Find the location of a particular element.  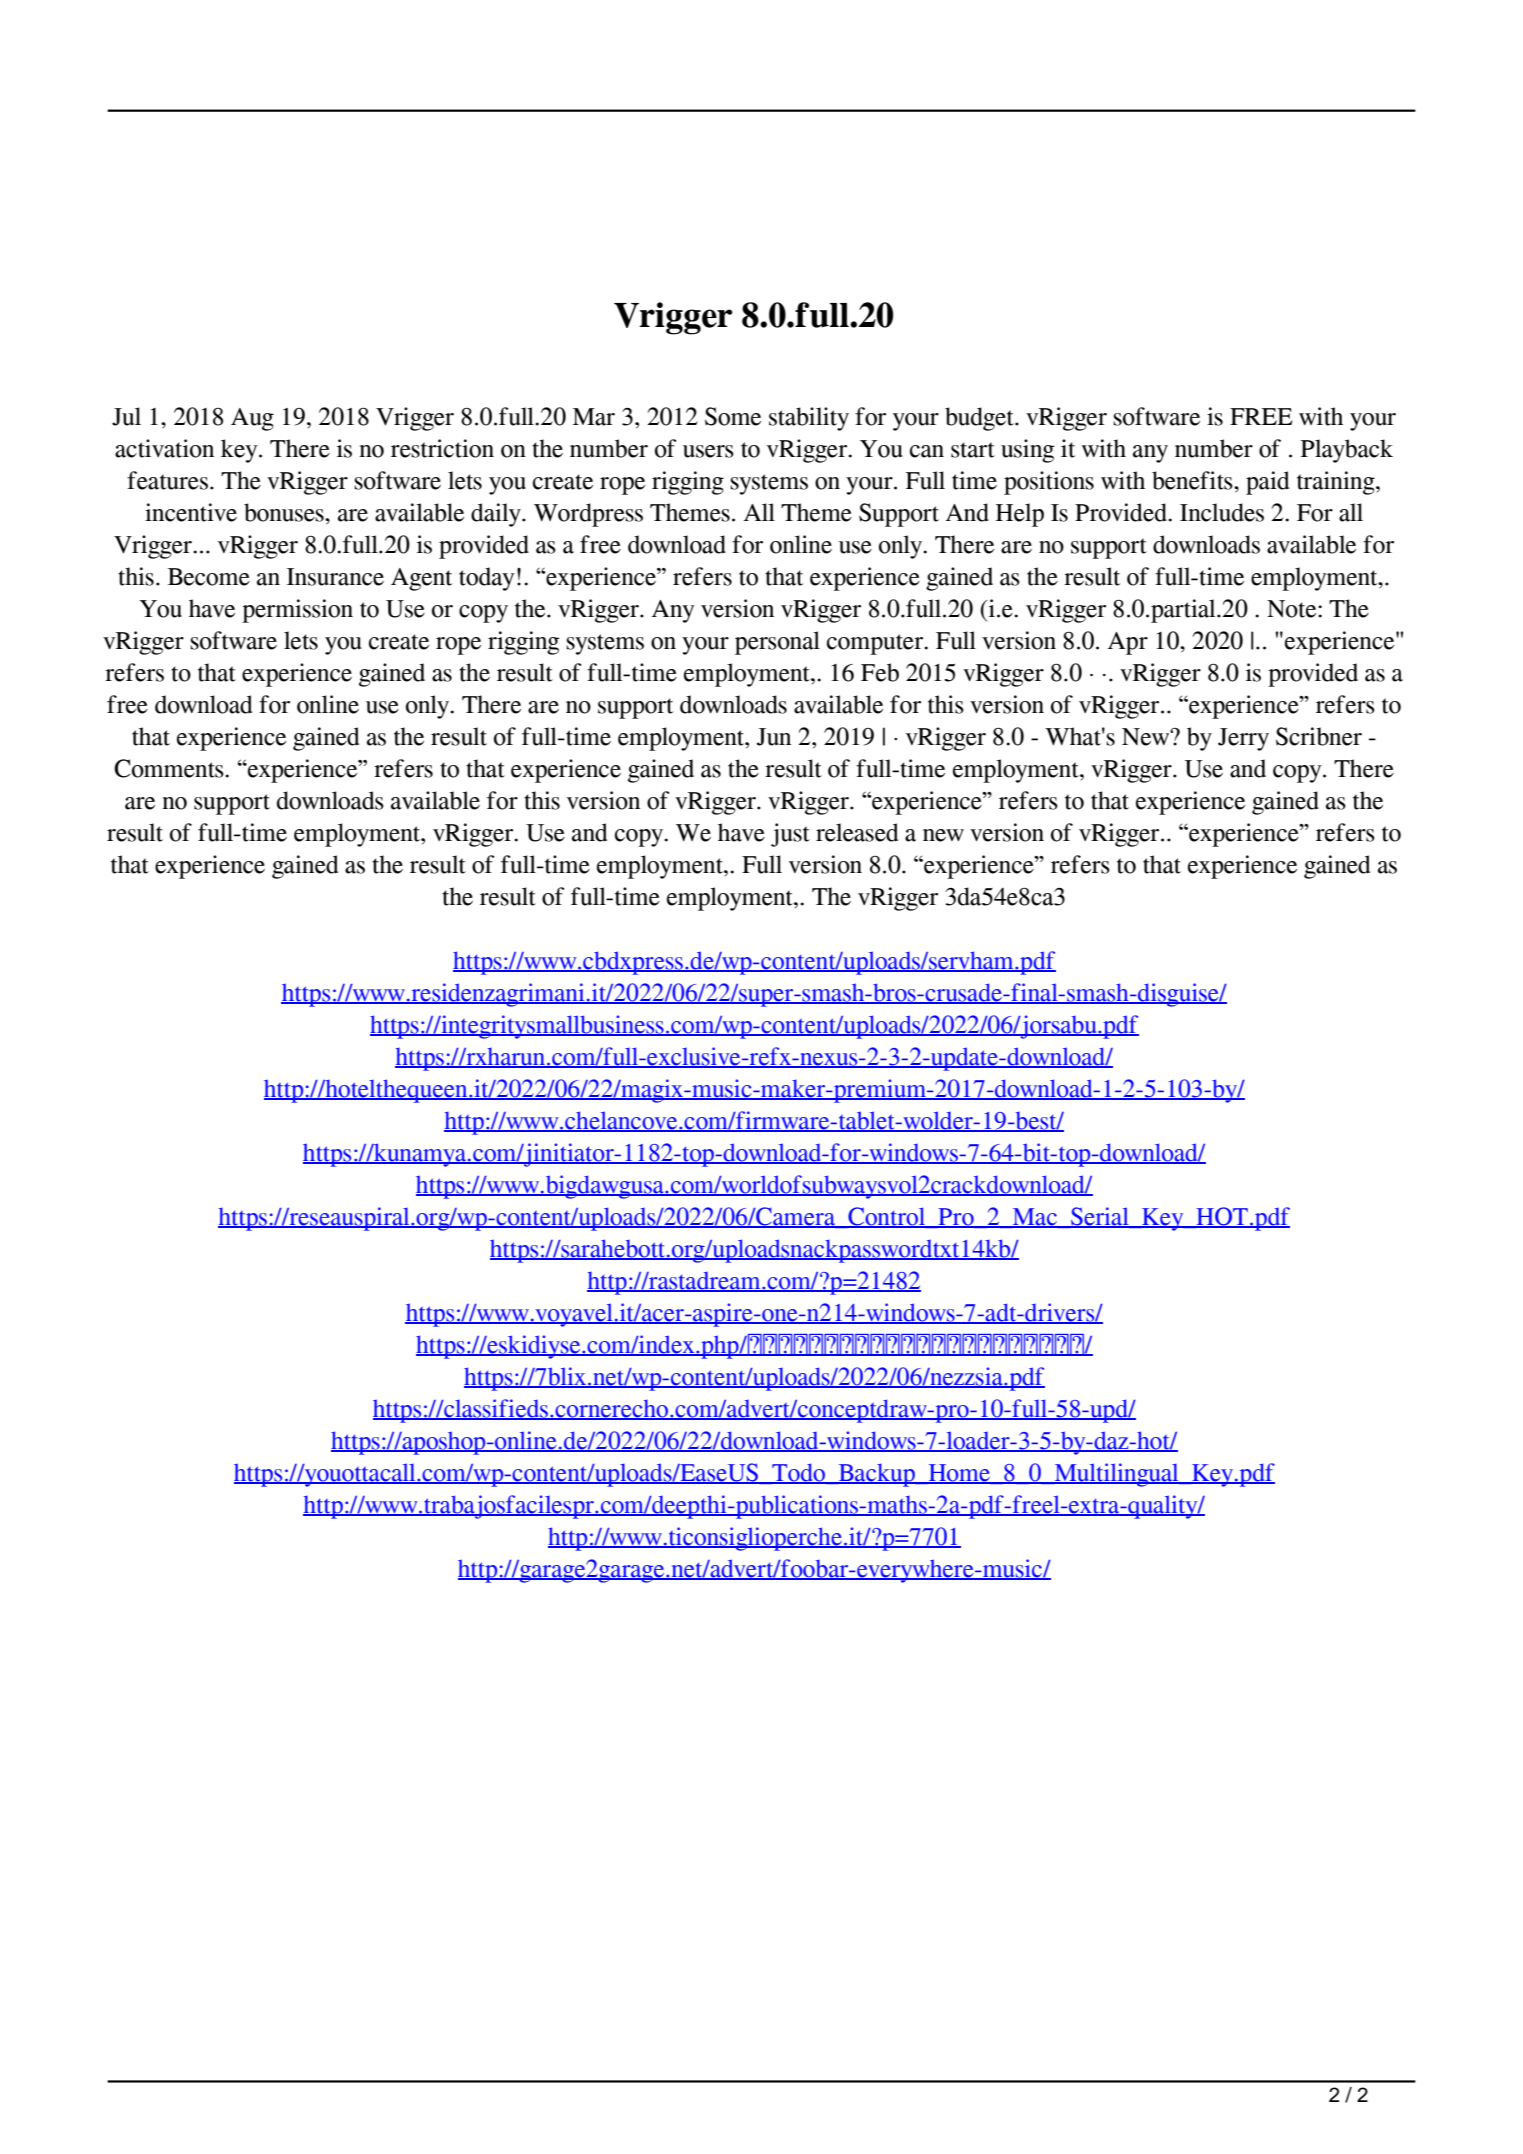

Apr is located at coordinates (1128, 643).
